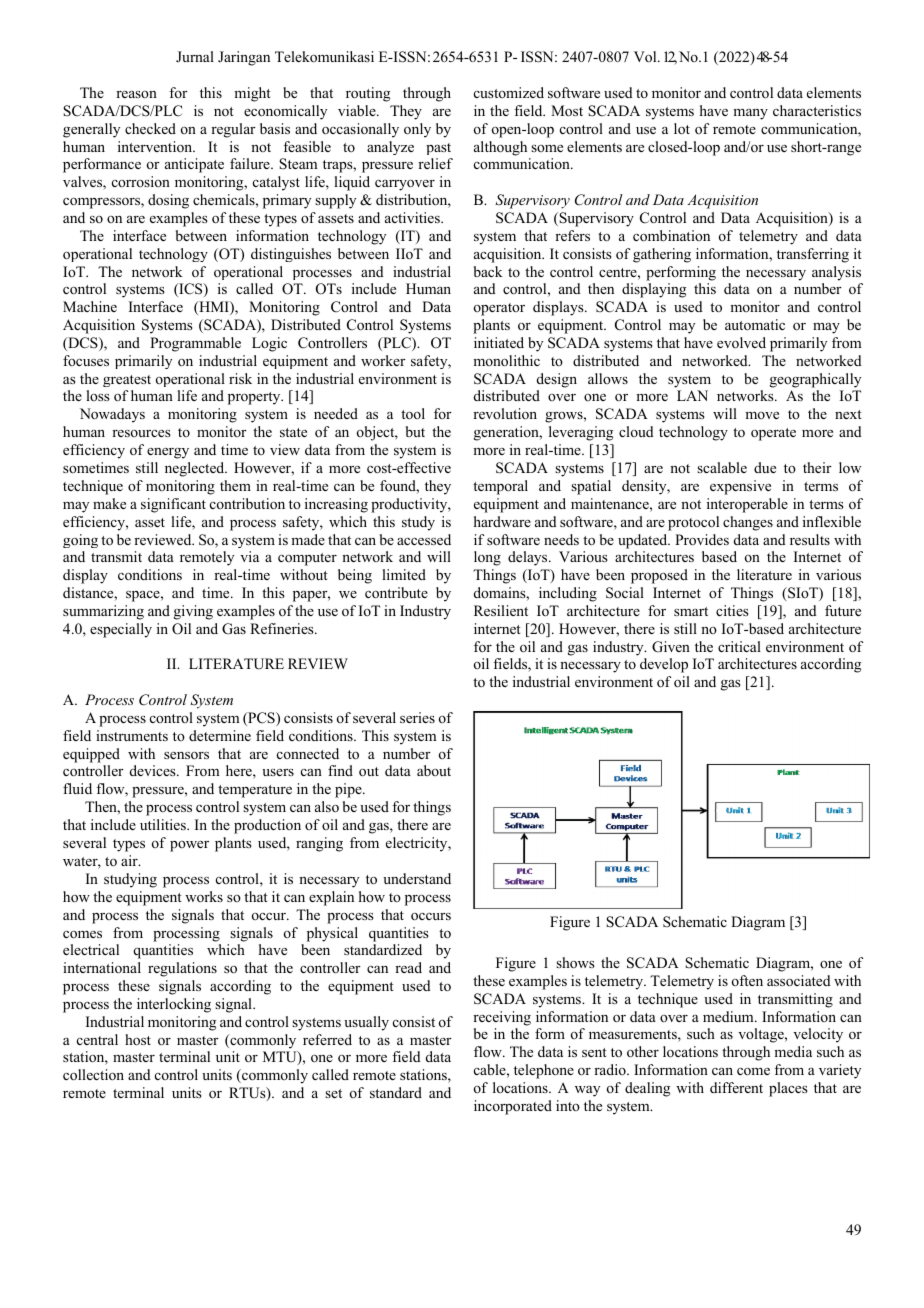 This image has height=1308, width=924. I want to click on automatic, so click(755, 324).
